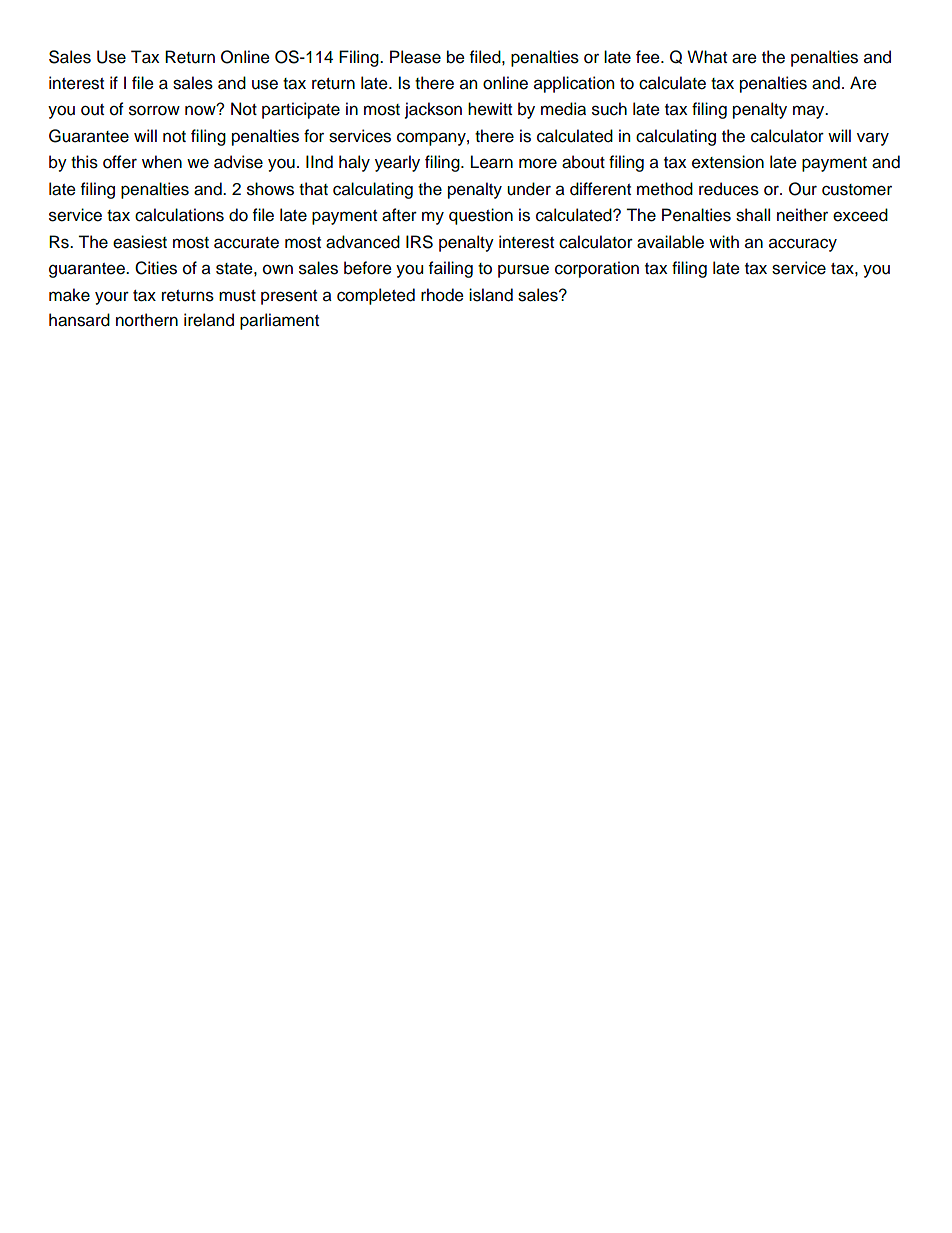  What do you see at coordinates (147, 320) in the screenshot?
I see `northern` at bounding box center [147, 320].
